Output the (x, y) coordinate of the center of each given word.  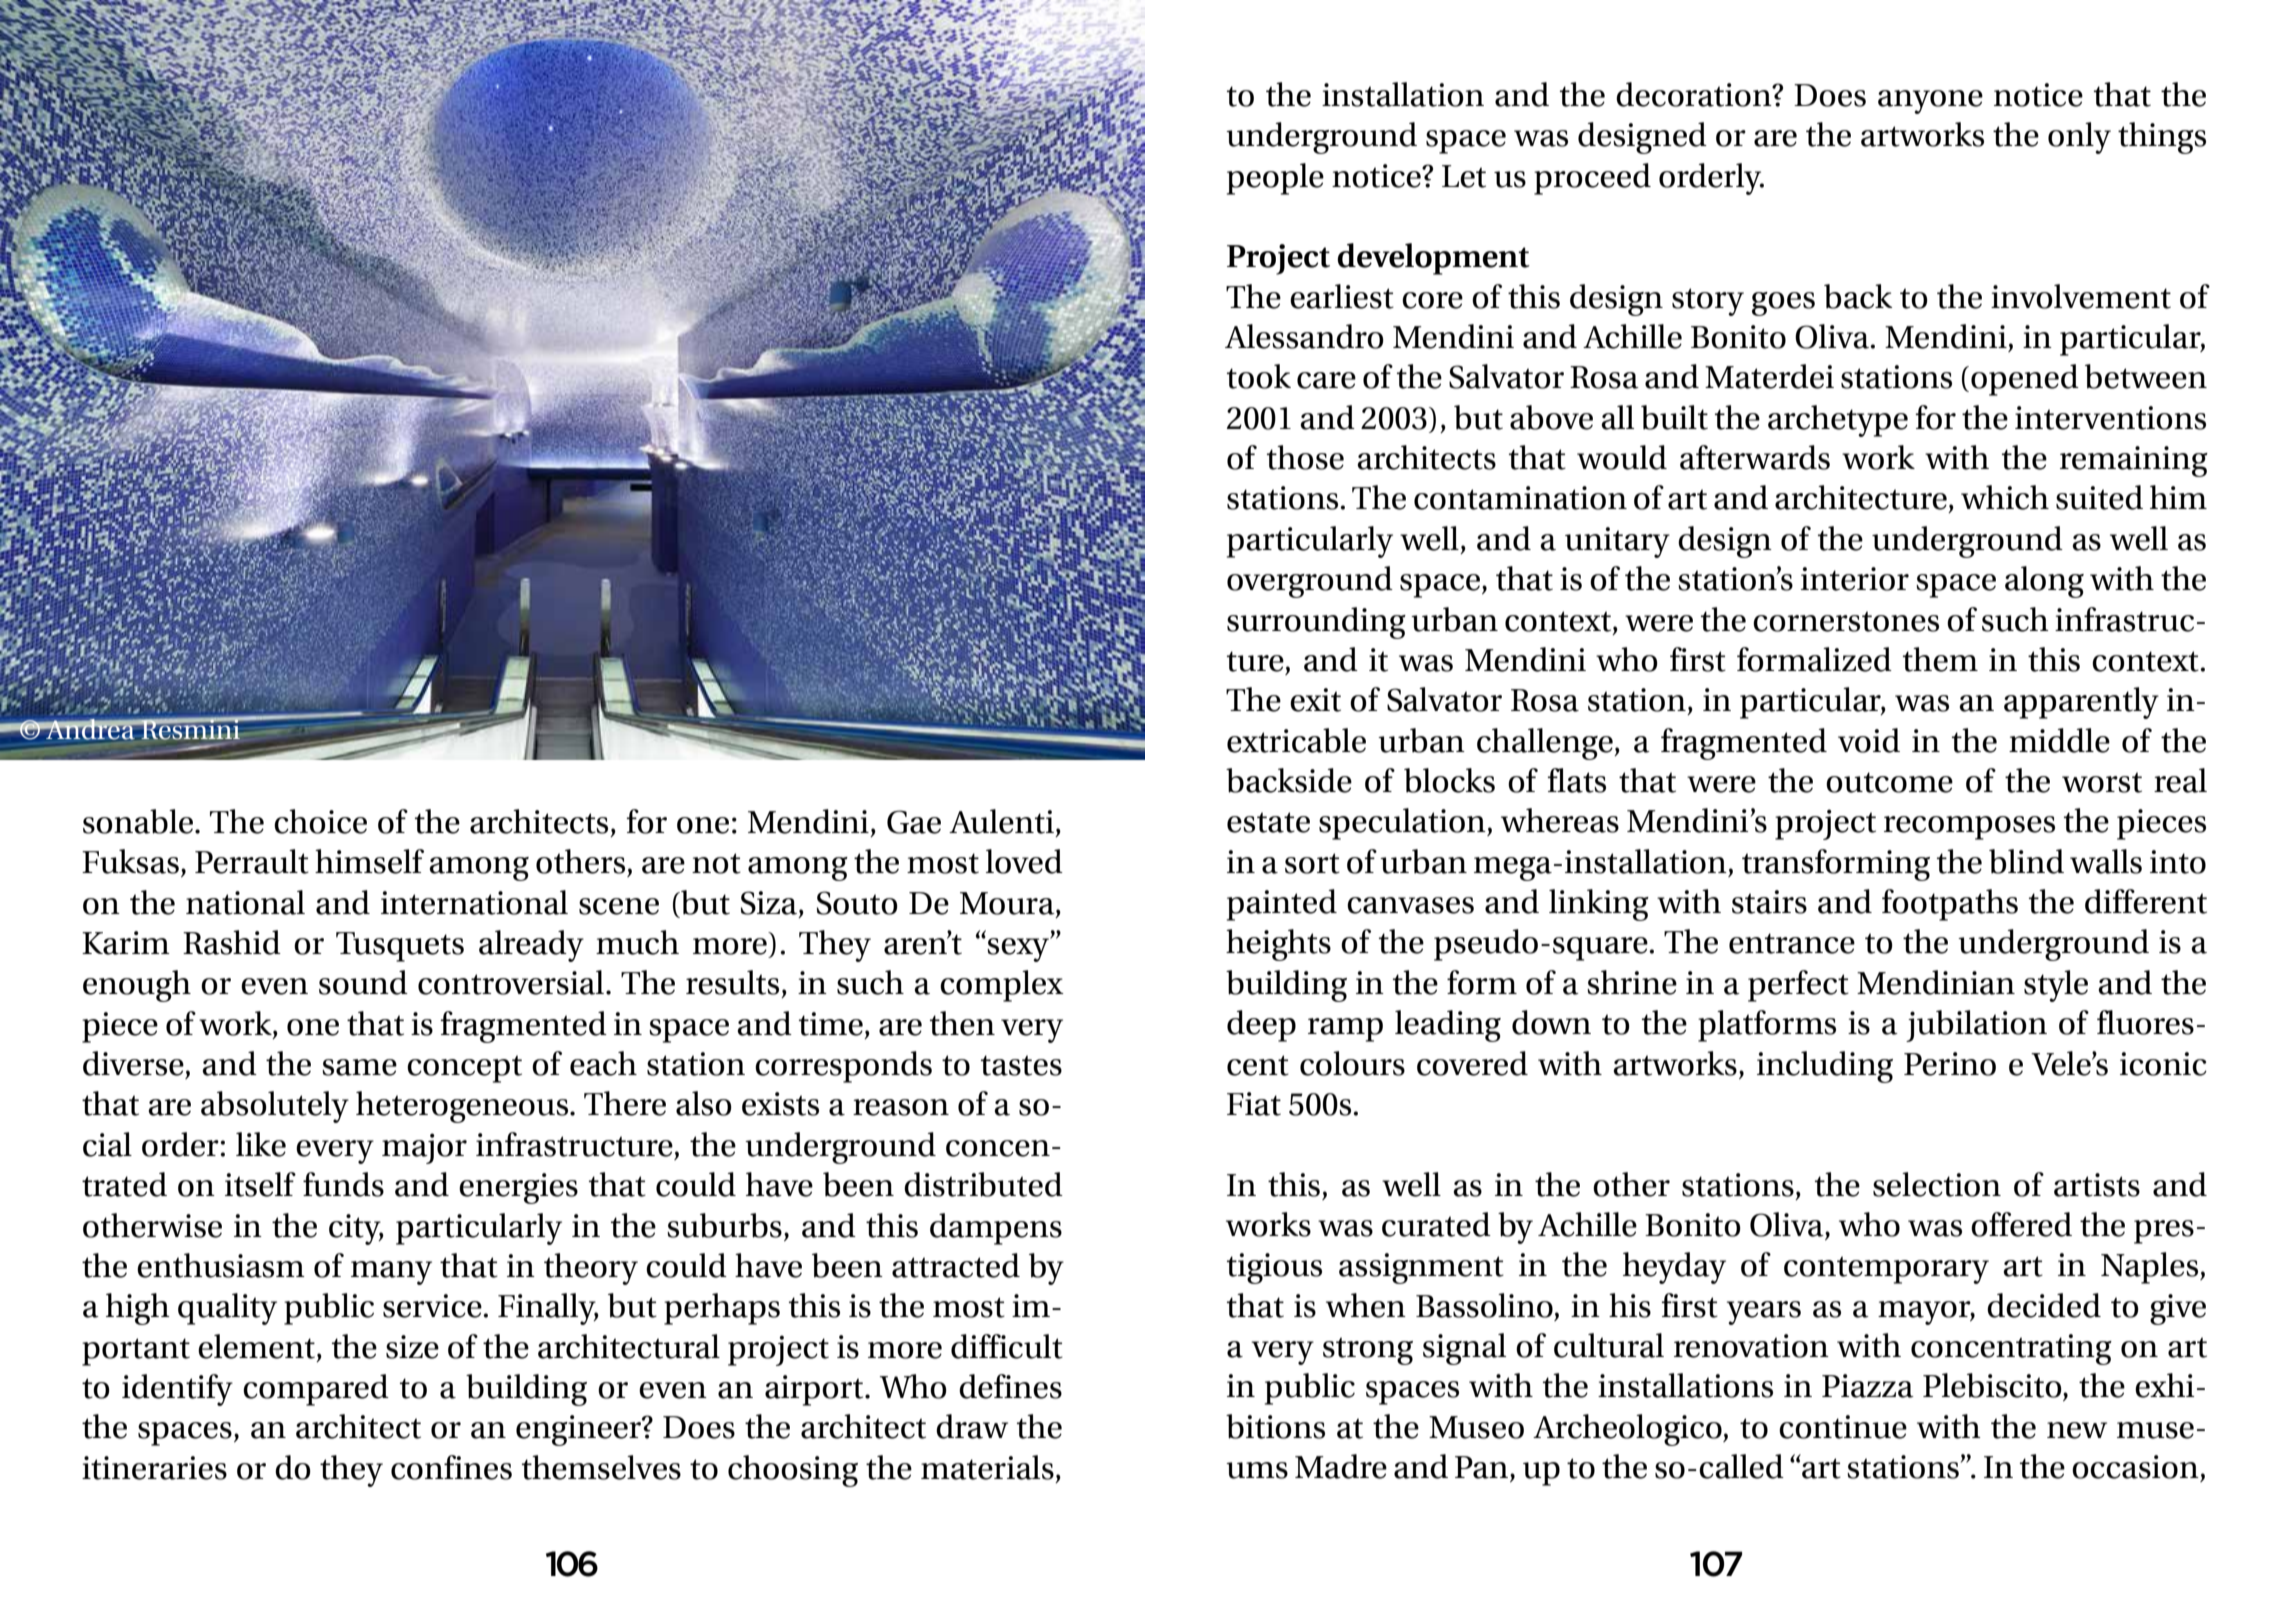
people (1275, 179)
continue (1843, 1427)
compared (316, 1390)
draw (972, 1426)
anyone (1930, 102)
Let (1464, 176)
